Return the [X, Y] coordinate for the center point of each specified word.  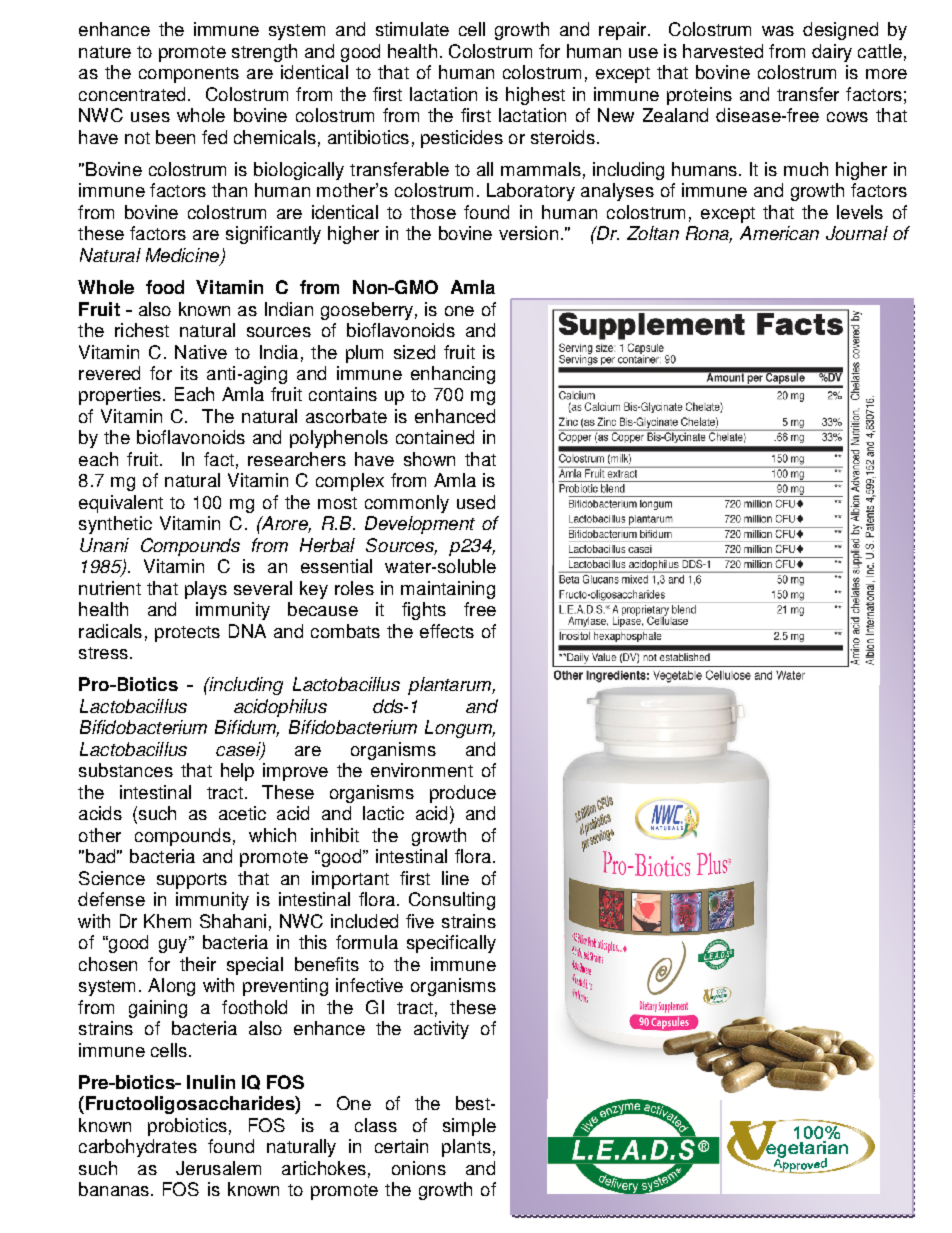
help [237, 772]
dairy [832, 53]
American [779, 233]
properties [120, 396]
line [455, 878]
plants [466, 1148]
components [189, 75]
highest [535, 96]
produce [463, 794]
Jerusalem [218, 1168]
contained [435, 437]
